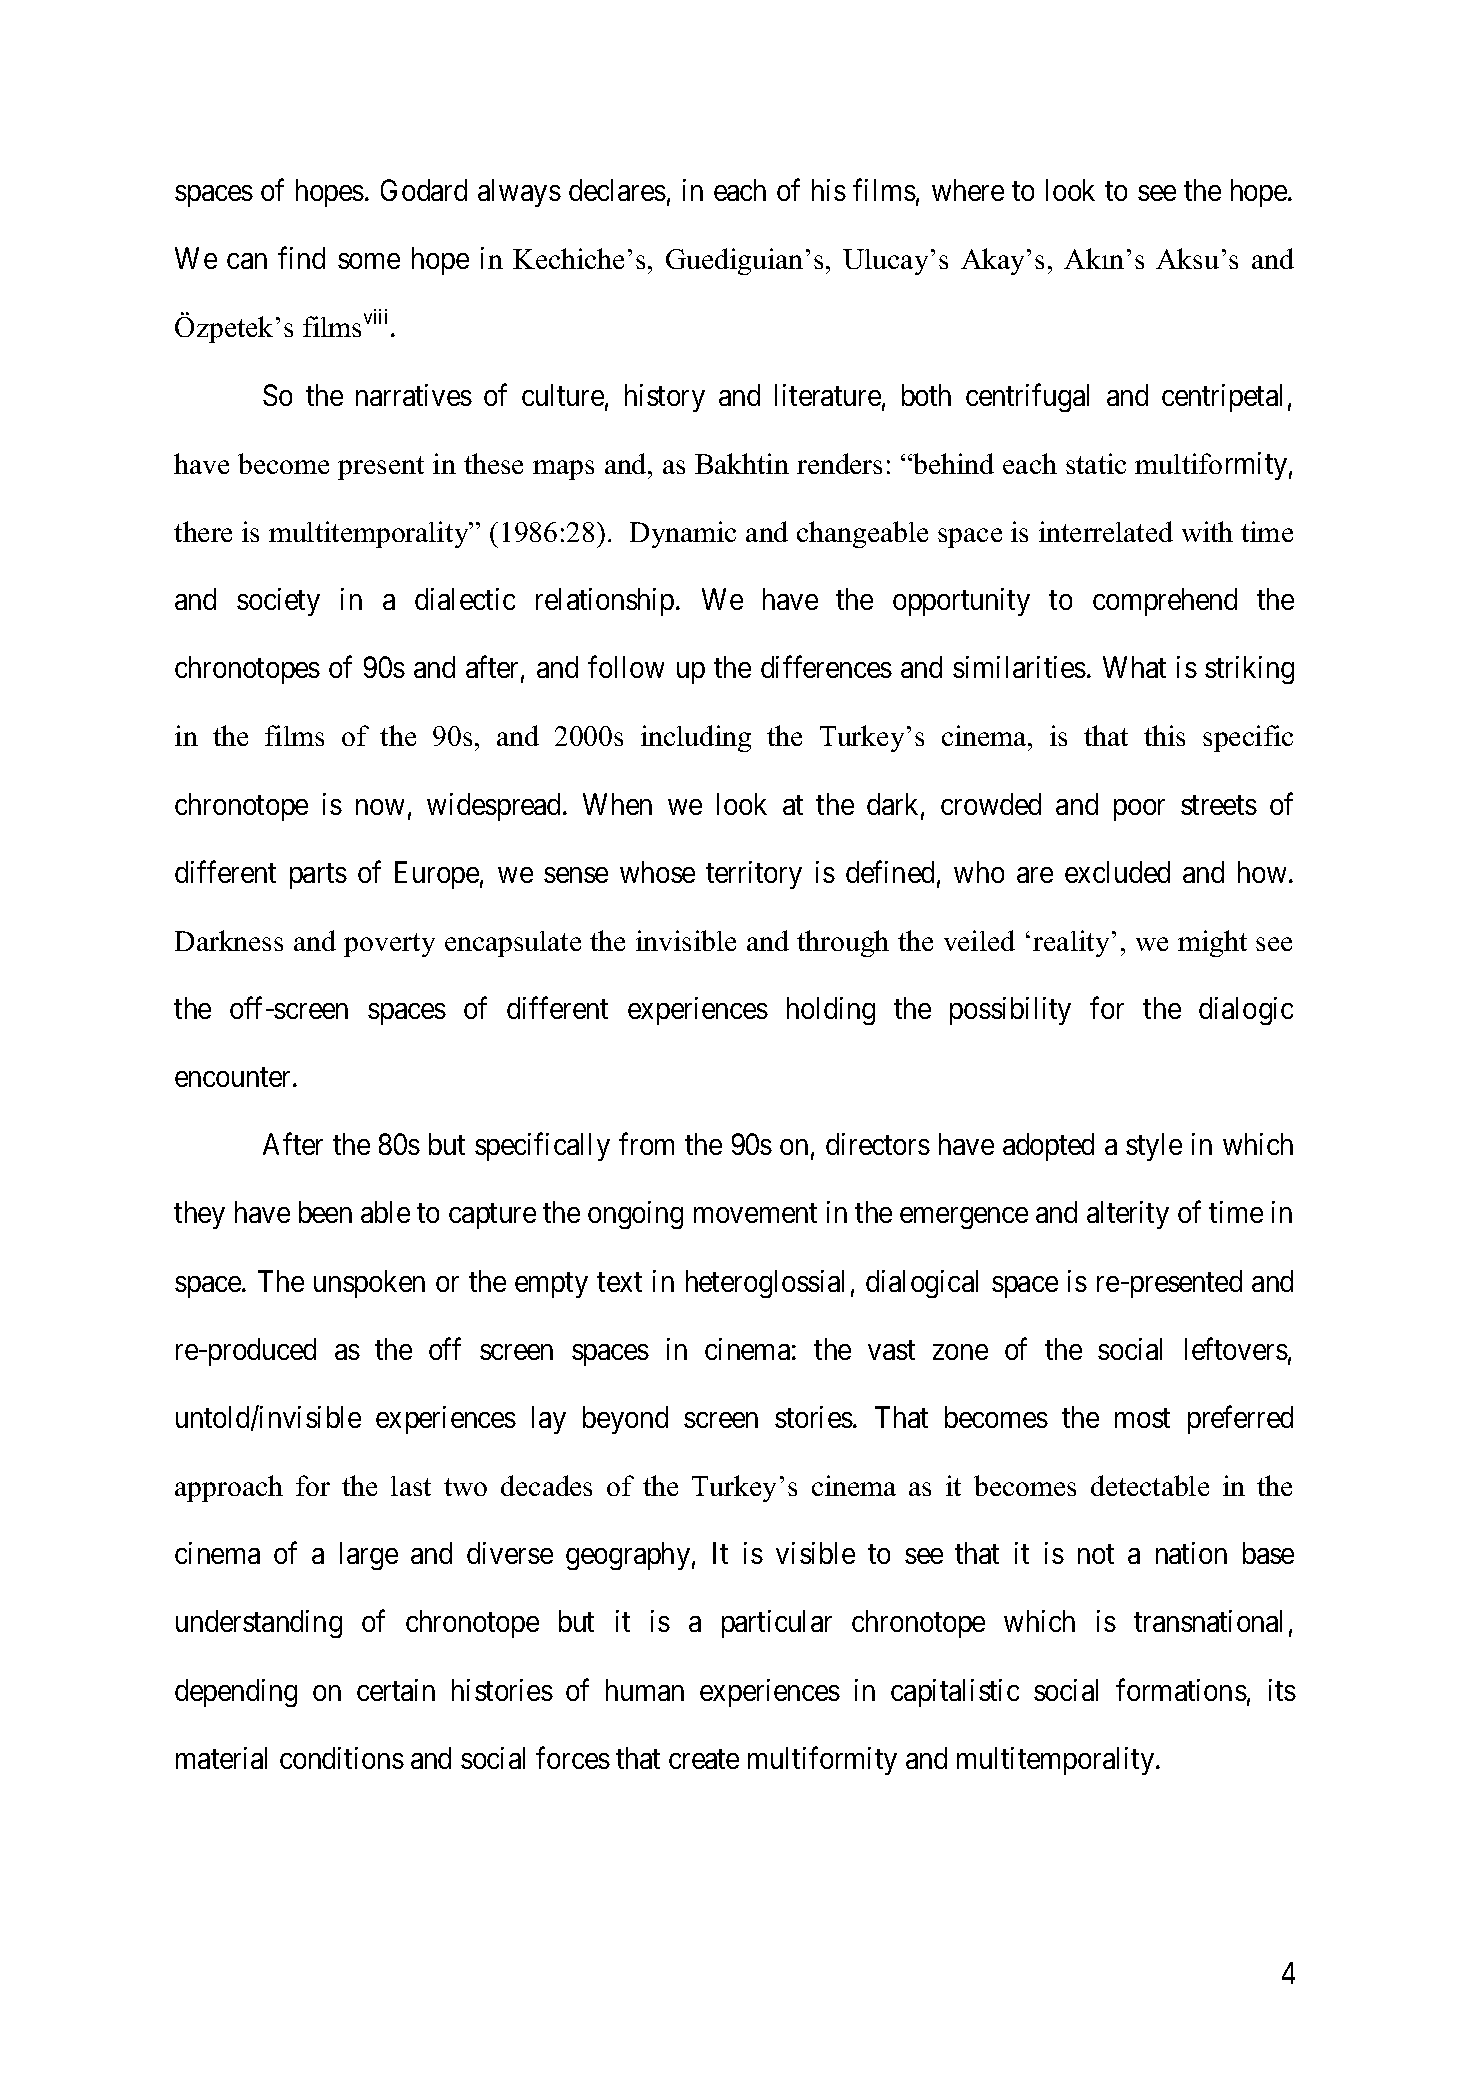 This screenshot has width=1470, height=2079. What do you see at coordinates (968, 190) in the screenshot?
I see `where` at bounding box center [968, 190].
